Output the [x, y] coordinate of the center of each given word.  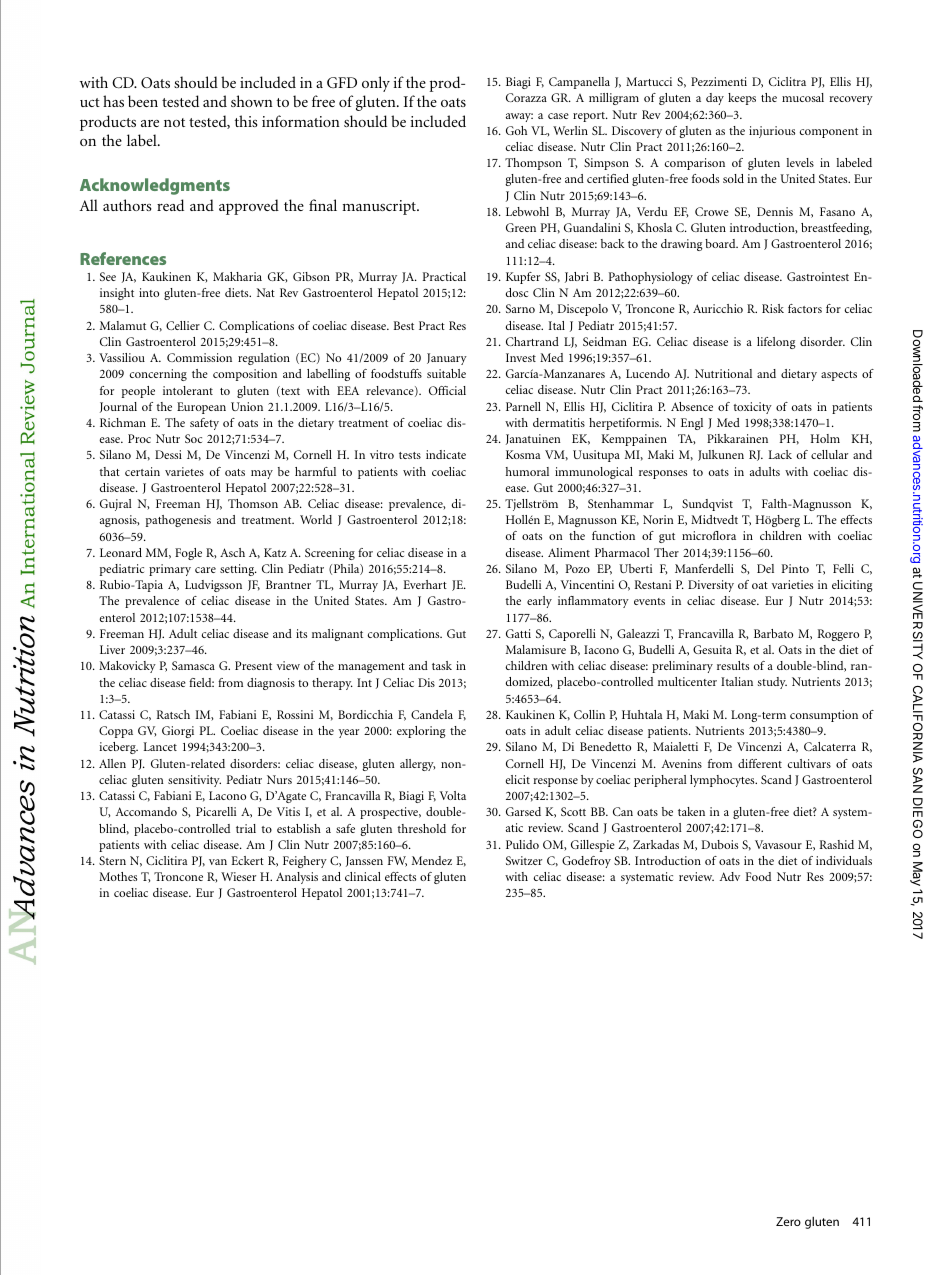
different [760, 763]
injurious [772, 132]
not [174, 122]
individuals [844, 860]
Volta [453, 795]
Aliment [569, 552]
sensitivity [194, 781]
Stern [112, 860]
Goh [516, 130]
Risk [773, 308]
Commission [199, 357]
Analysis [297, 878]
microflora [709, 535]
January [447, 359]
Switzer [524, 860]
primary [170, 570]
